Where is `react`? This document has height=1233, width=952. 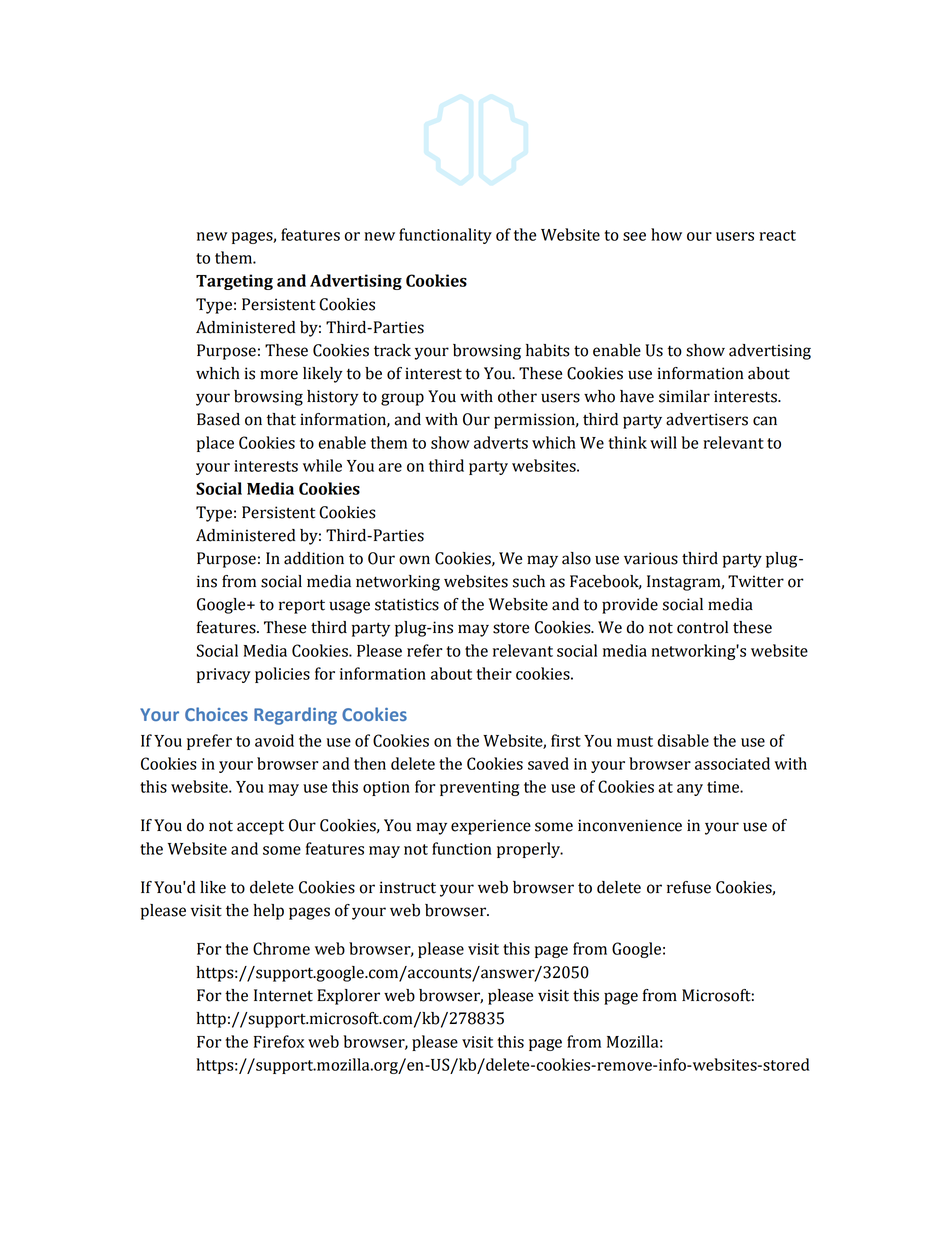 react is located at coordinates (777, 235).
